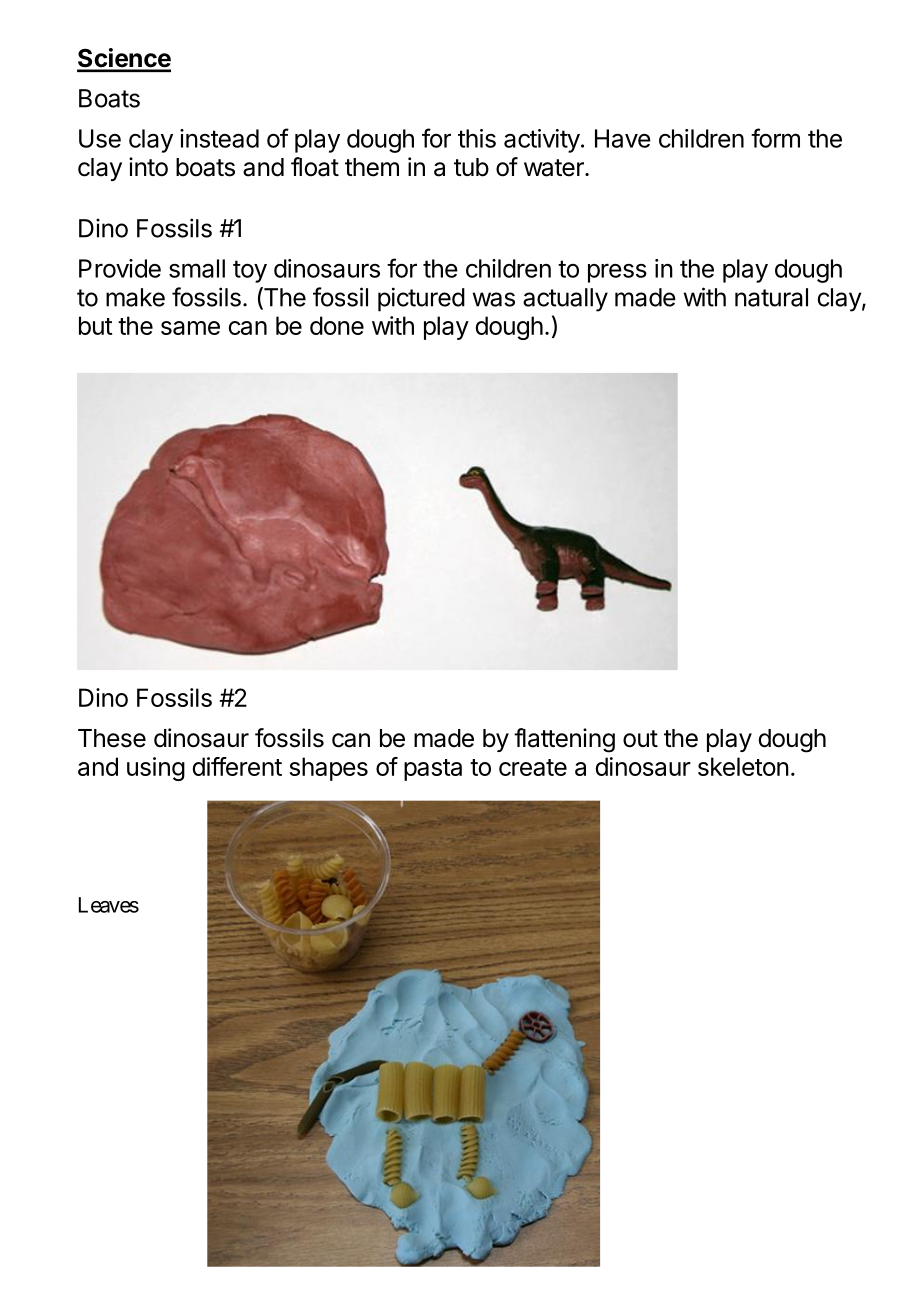 The image size is (924, 1308). Describe the element at coordinates (148, 167) in the screenshot. I see `into` at that location.
